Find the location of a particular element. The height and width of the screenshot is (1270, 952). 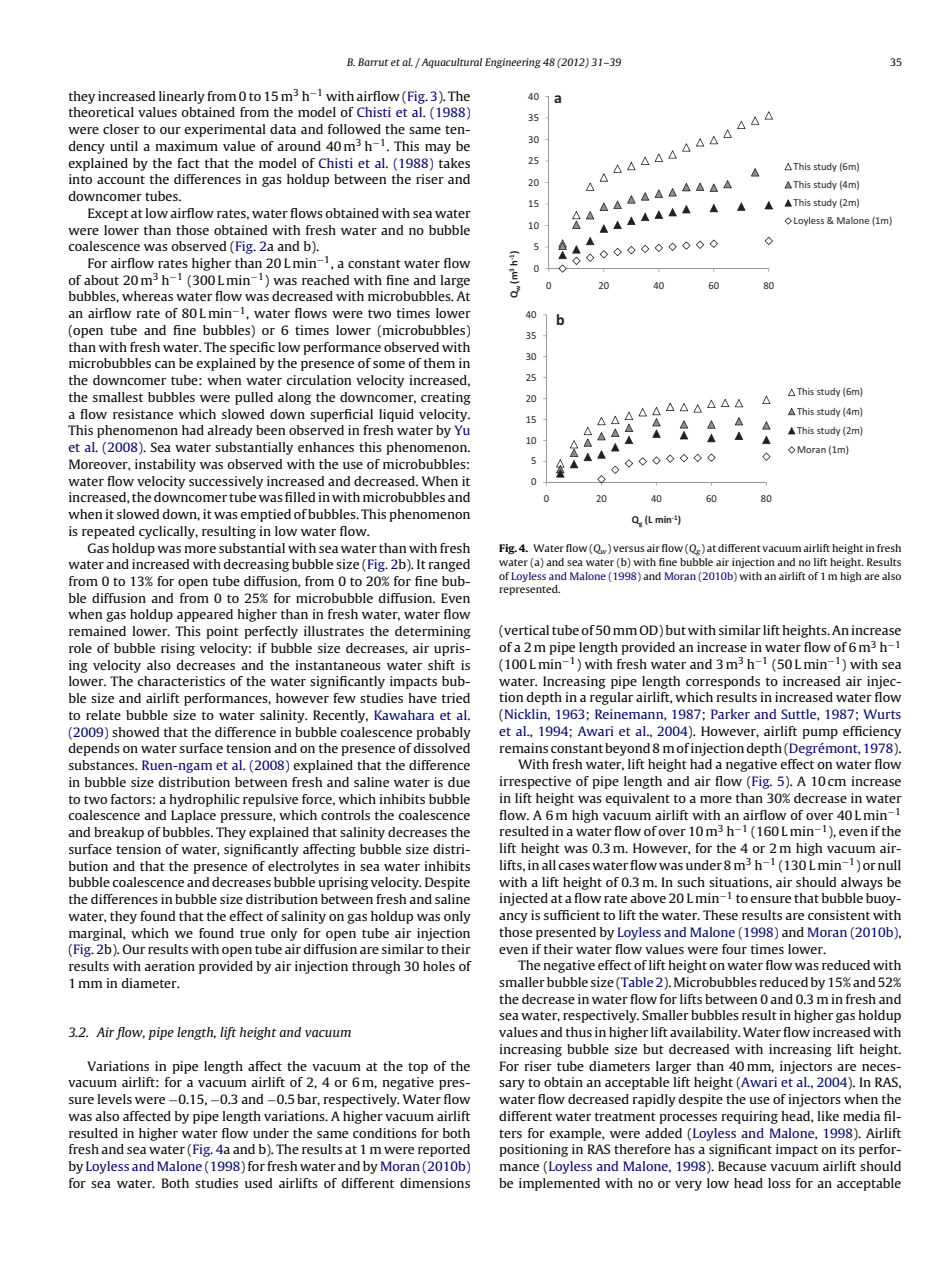

loss is located at coordinates (779, 1183).
